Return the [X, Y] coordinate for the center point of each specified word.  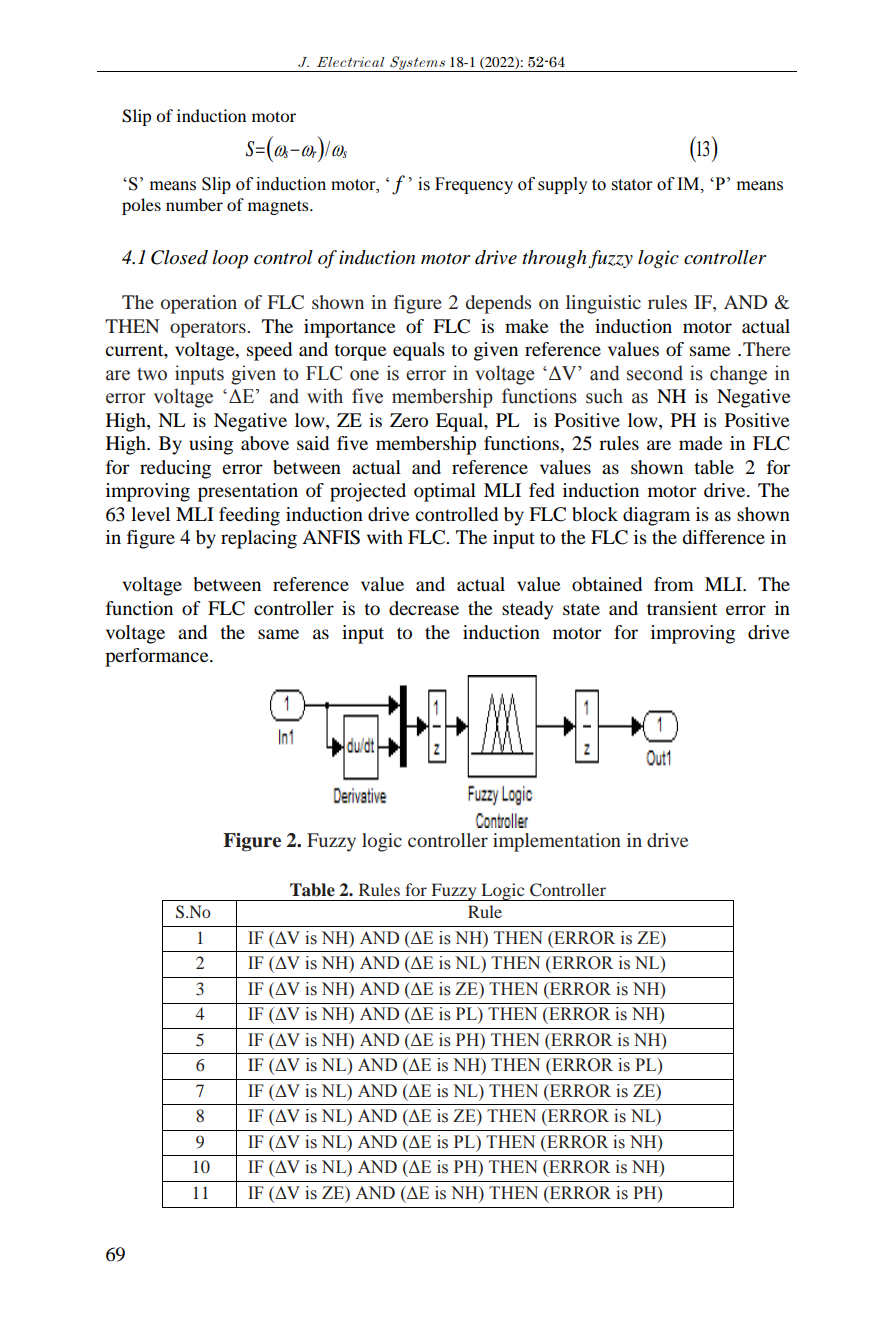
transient [682, 608]
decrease [424, 608]
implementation [557, 842]
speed [269, 351]
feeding [249, 516]
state [581, 609]
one [364, 375]
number [194, 204]
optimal [445, 492]
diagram [656, 516]
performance [158, 657]
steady [527, 610]
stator [632, 185]
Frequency [474, 185]
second [655, 373]
